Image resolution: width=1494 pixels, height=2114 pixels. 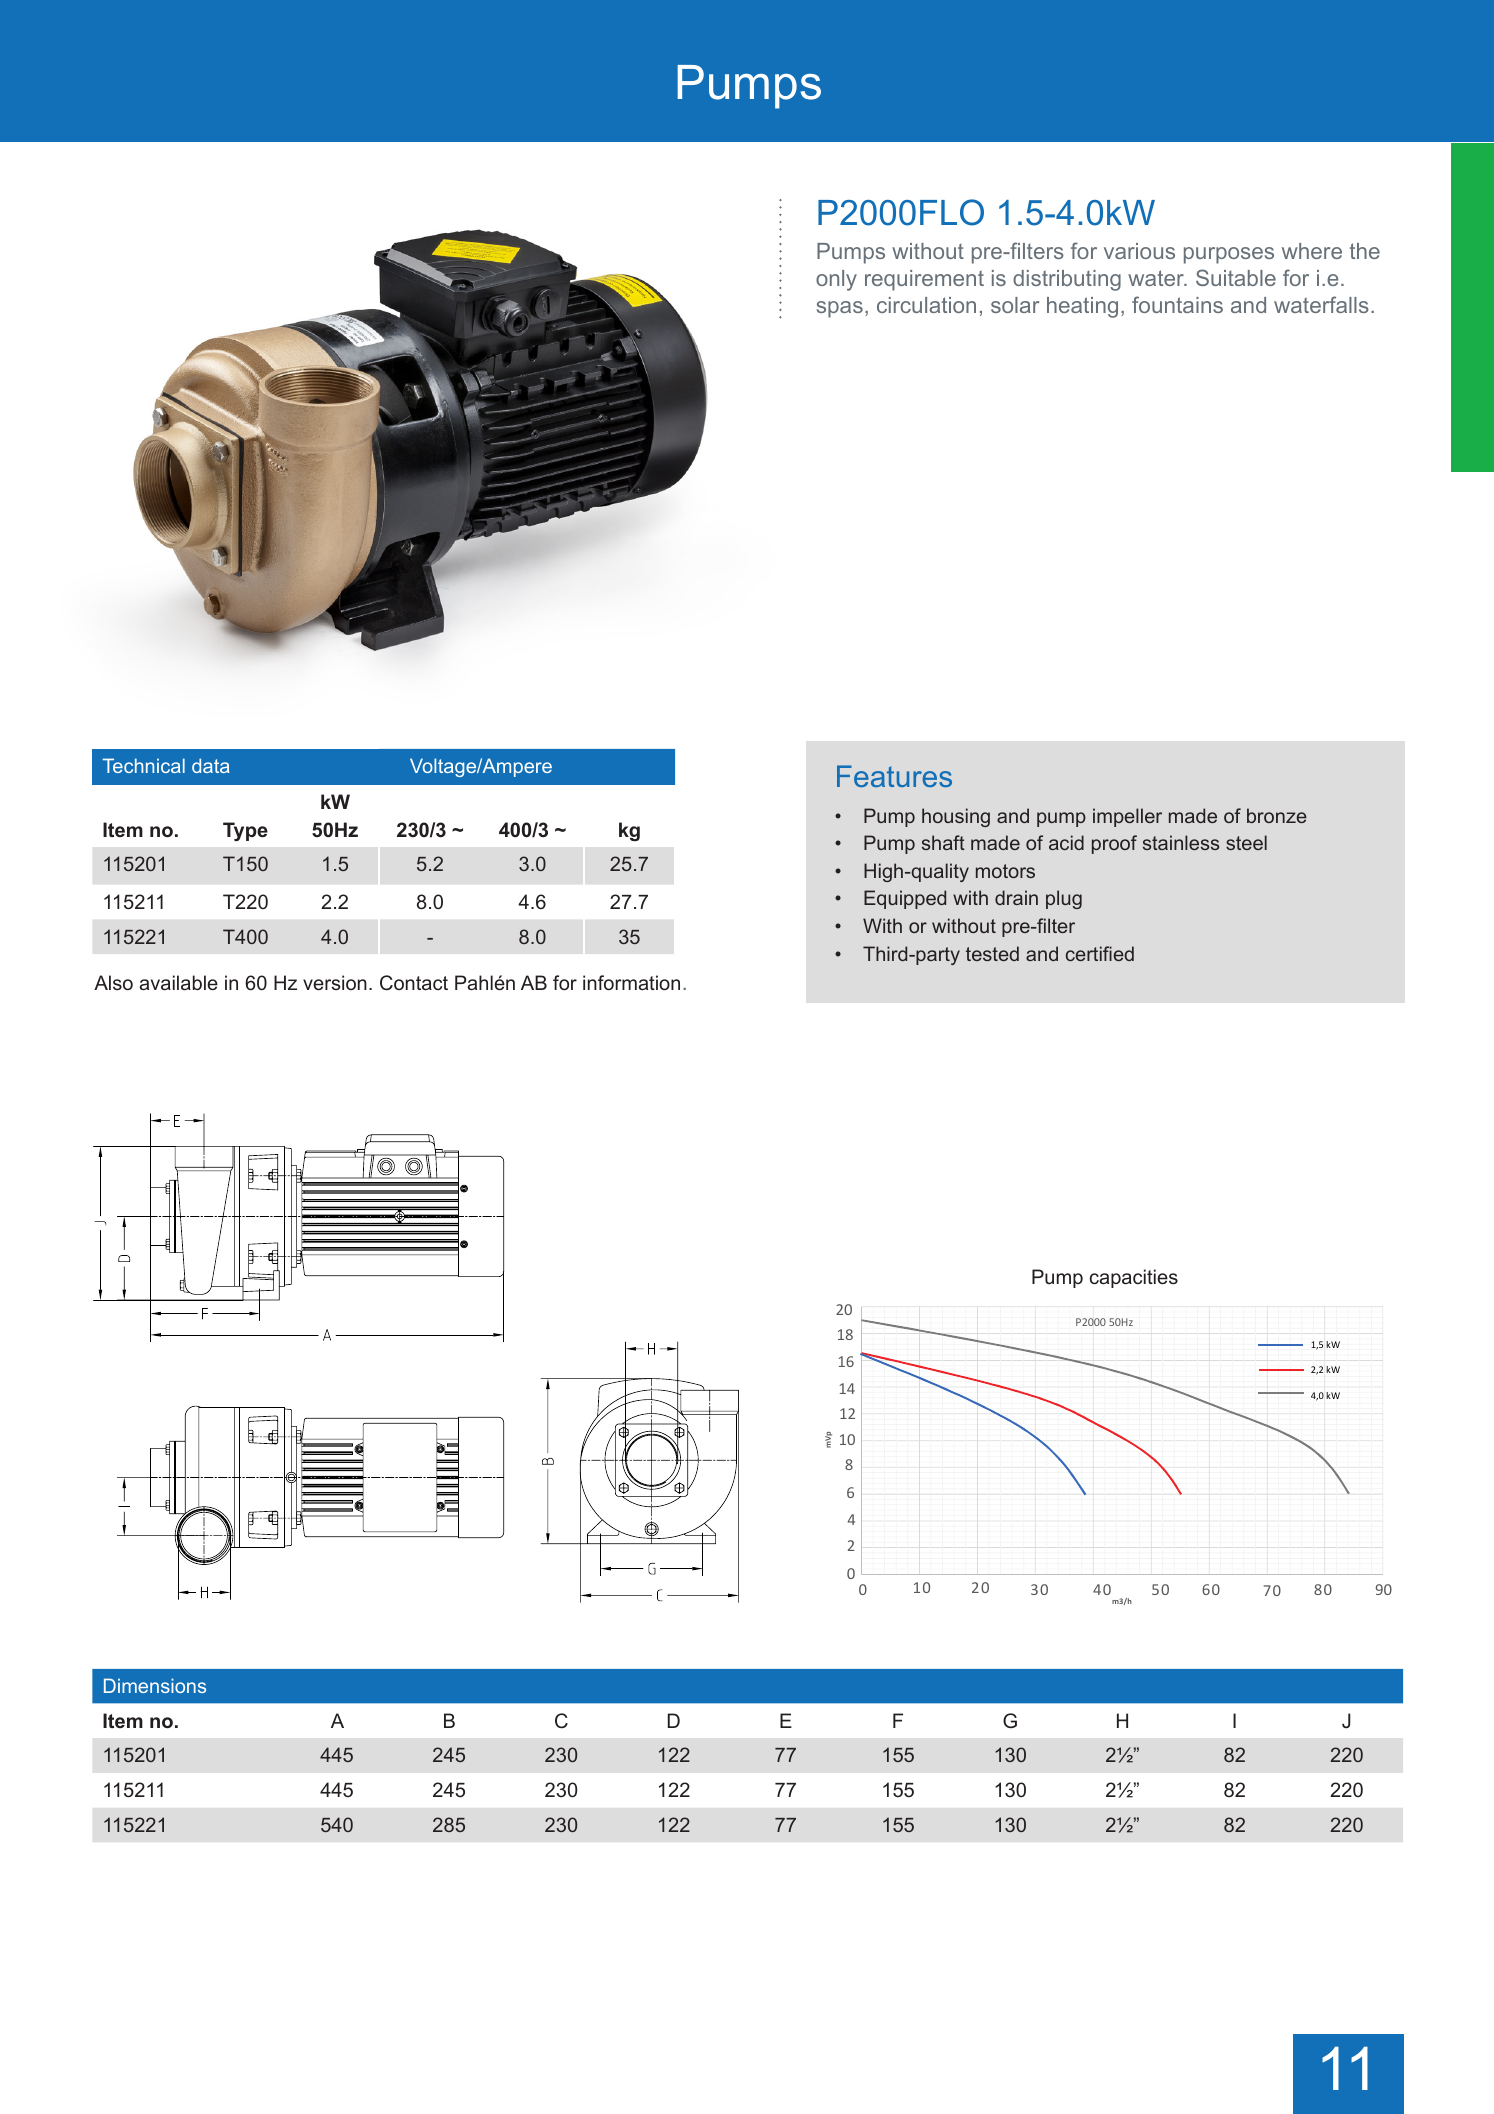 What do you see at coordinates (894, 776) in the page?
I see `Features` at bounding box center [894, 776].
